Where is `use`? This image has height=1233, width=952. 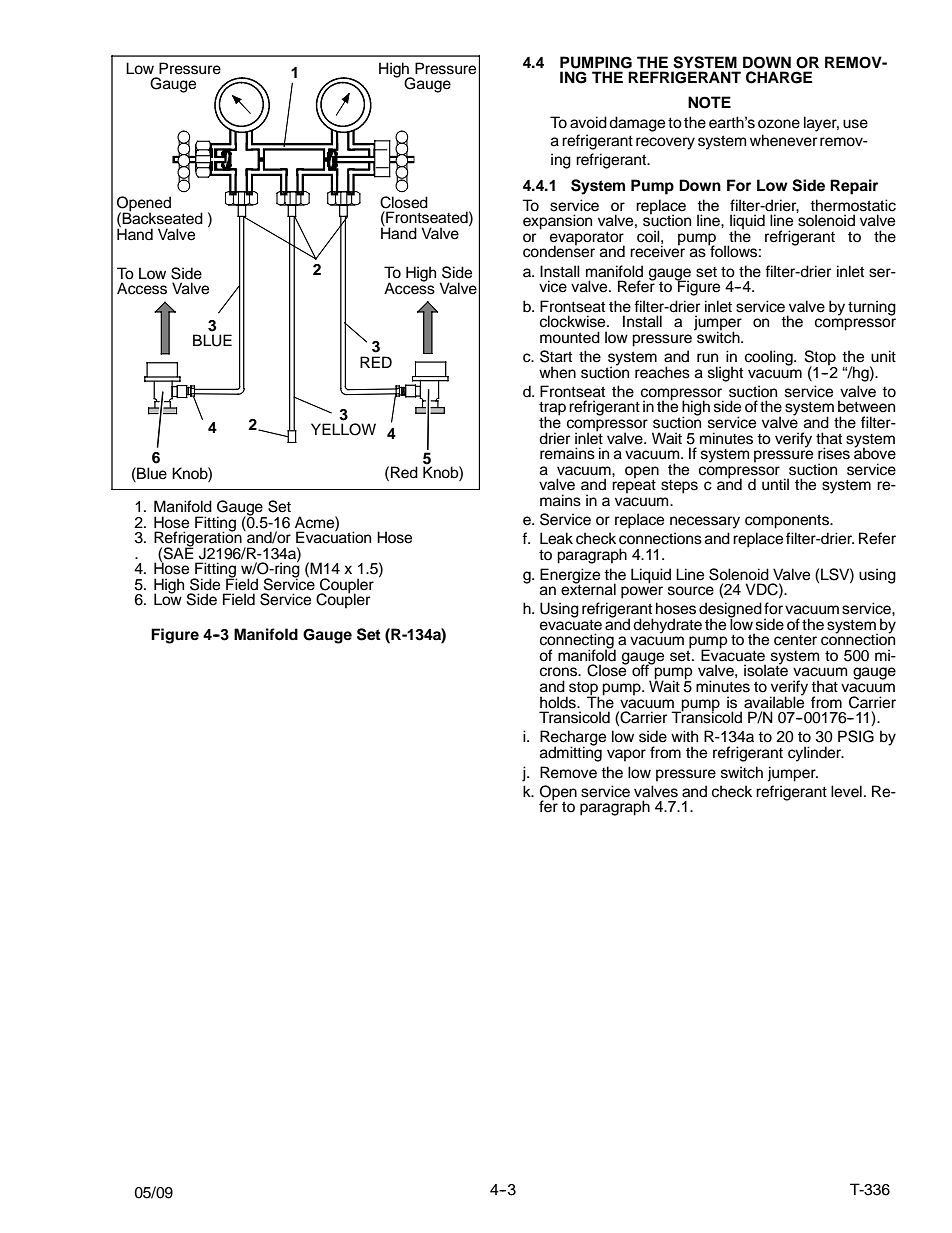
use is located at coordinates (855, 124).
